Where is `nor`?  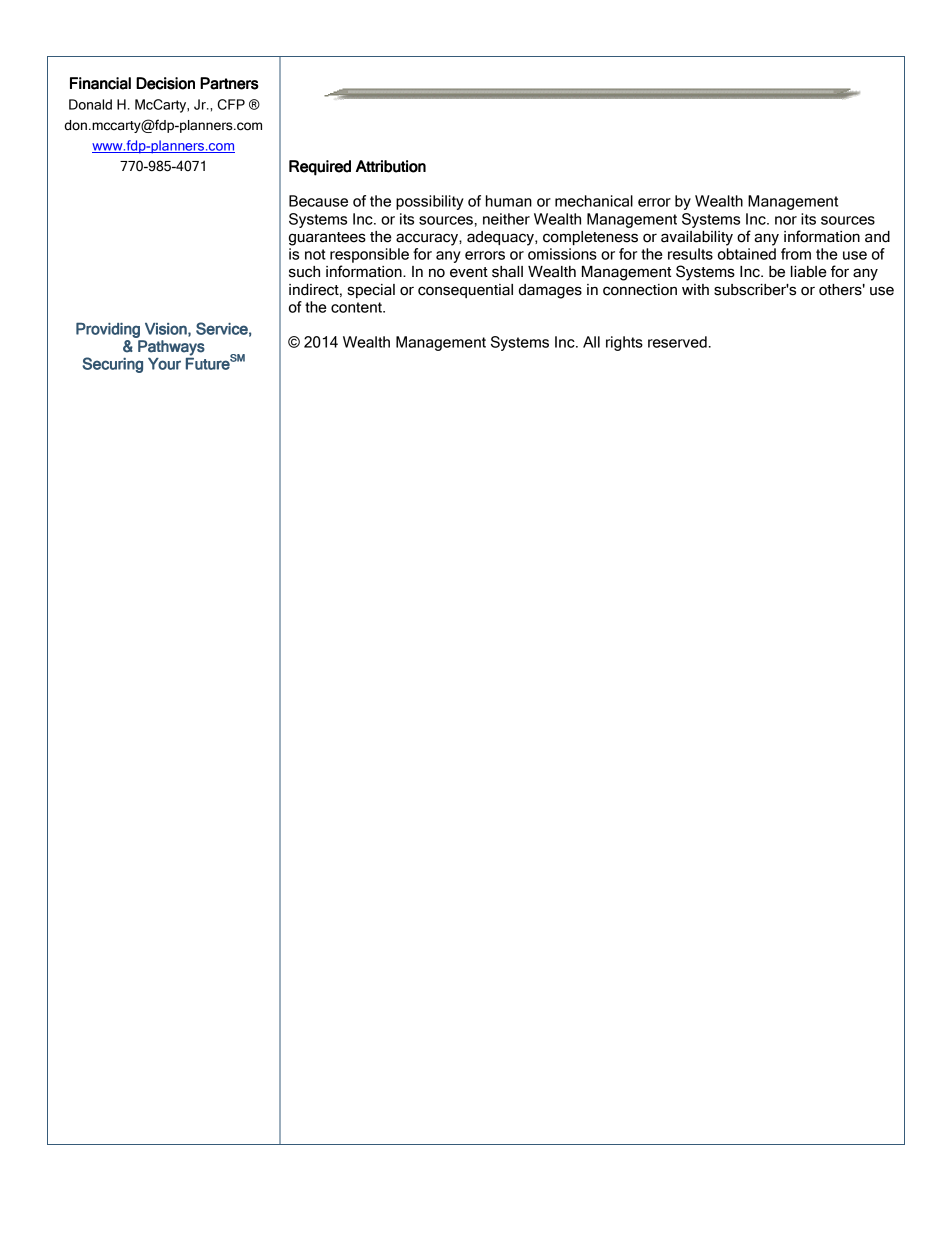 nor is located at coordinates (786, 220).
